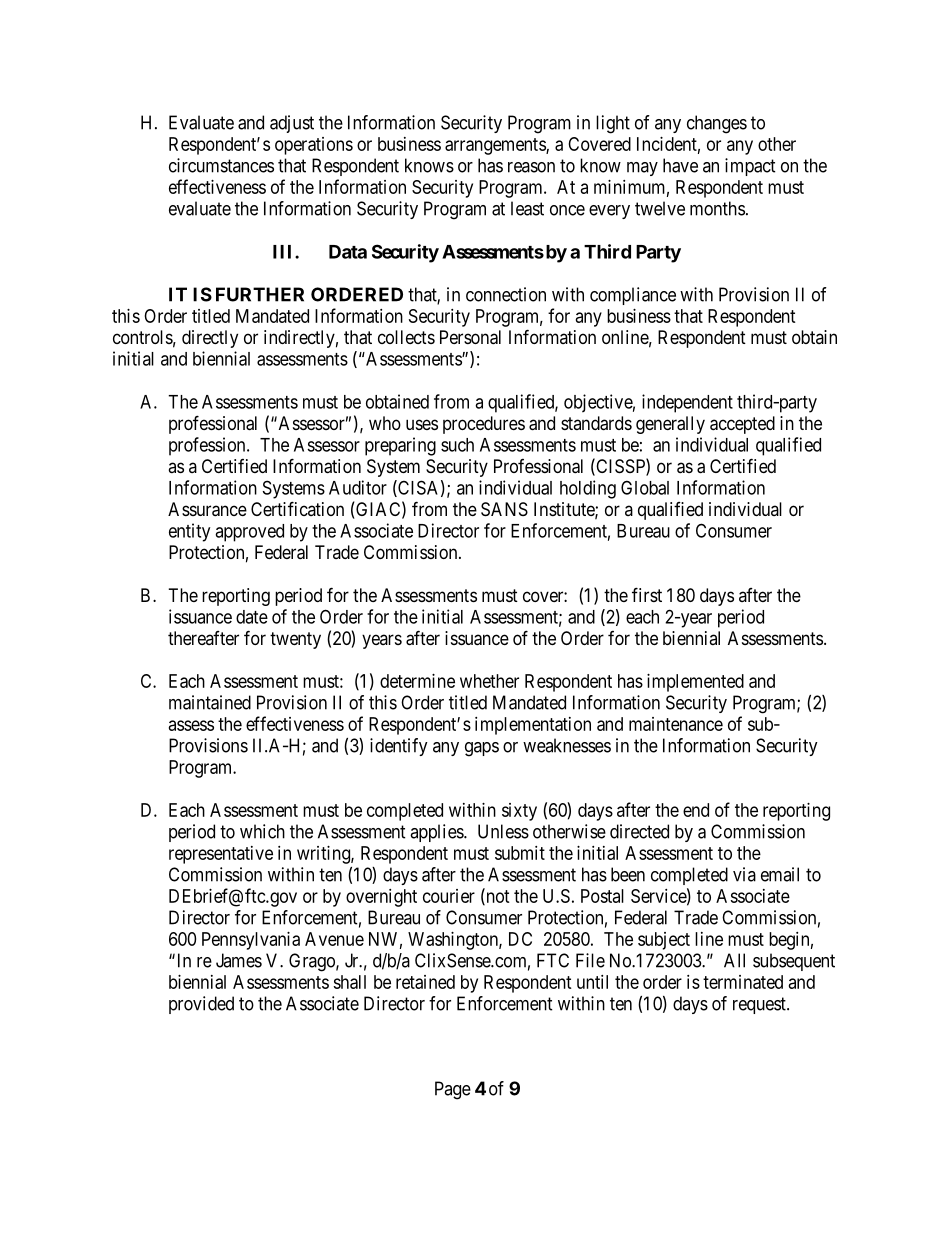  What do you see at coordinates (260, 294) in the page?
I see `FURTHER` at bounding box center [260, 294].
